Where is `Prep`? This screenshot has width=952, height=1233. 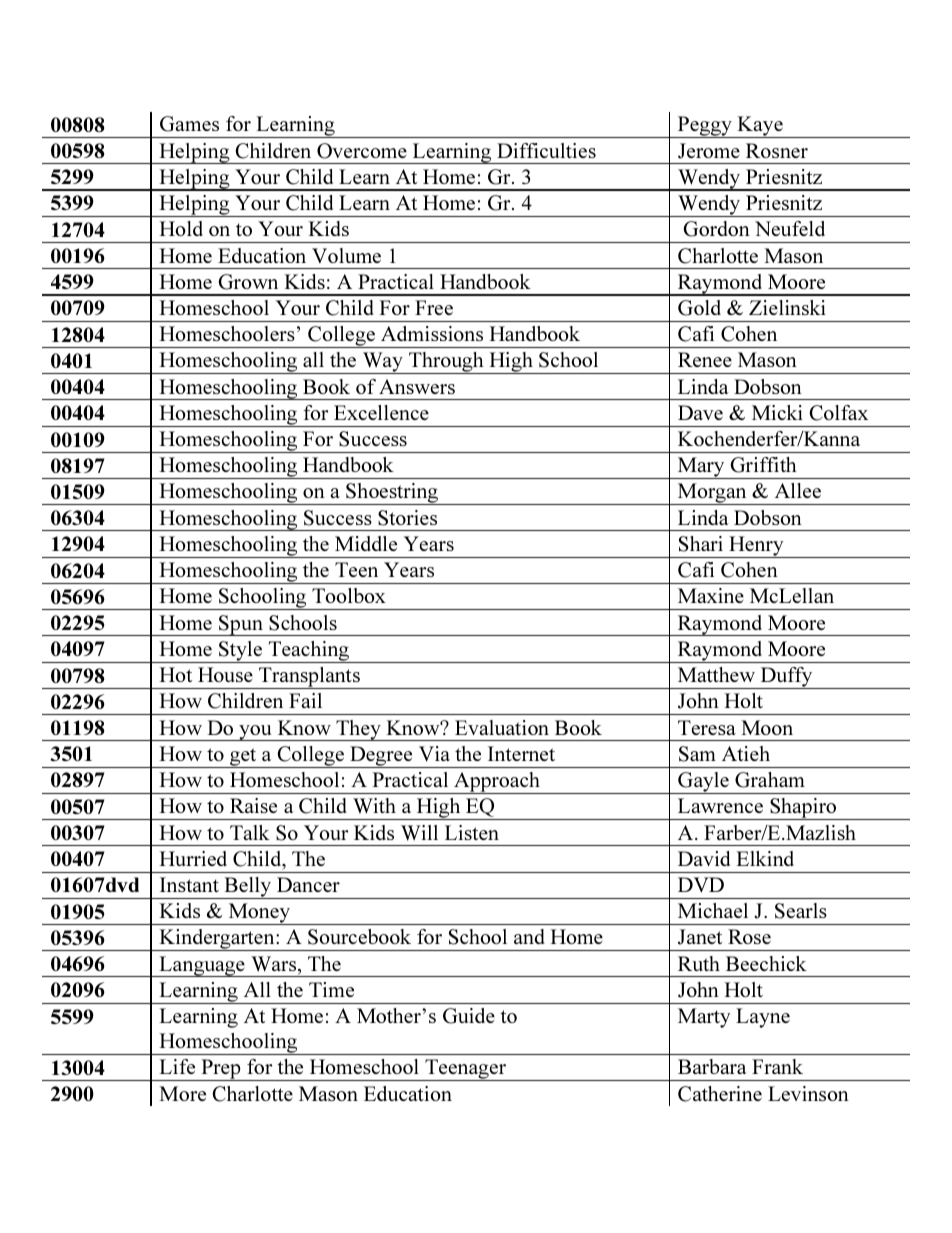 Prep is located at coordinates (221, 1070).
